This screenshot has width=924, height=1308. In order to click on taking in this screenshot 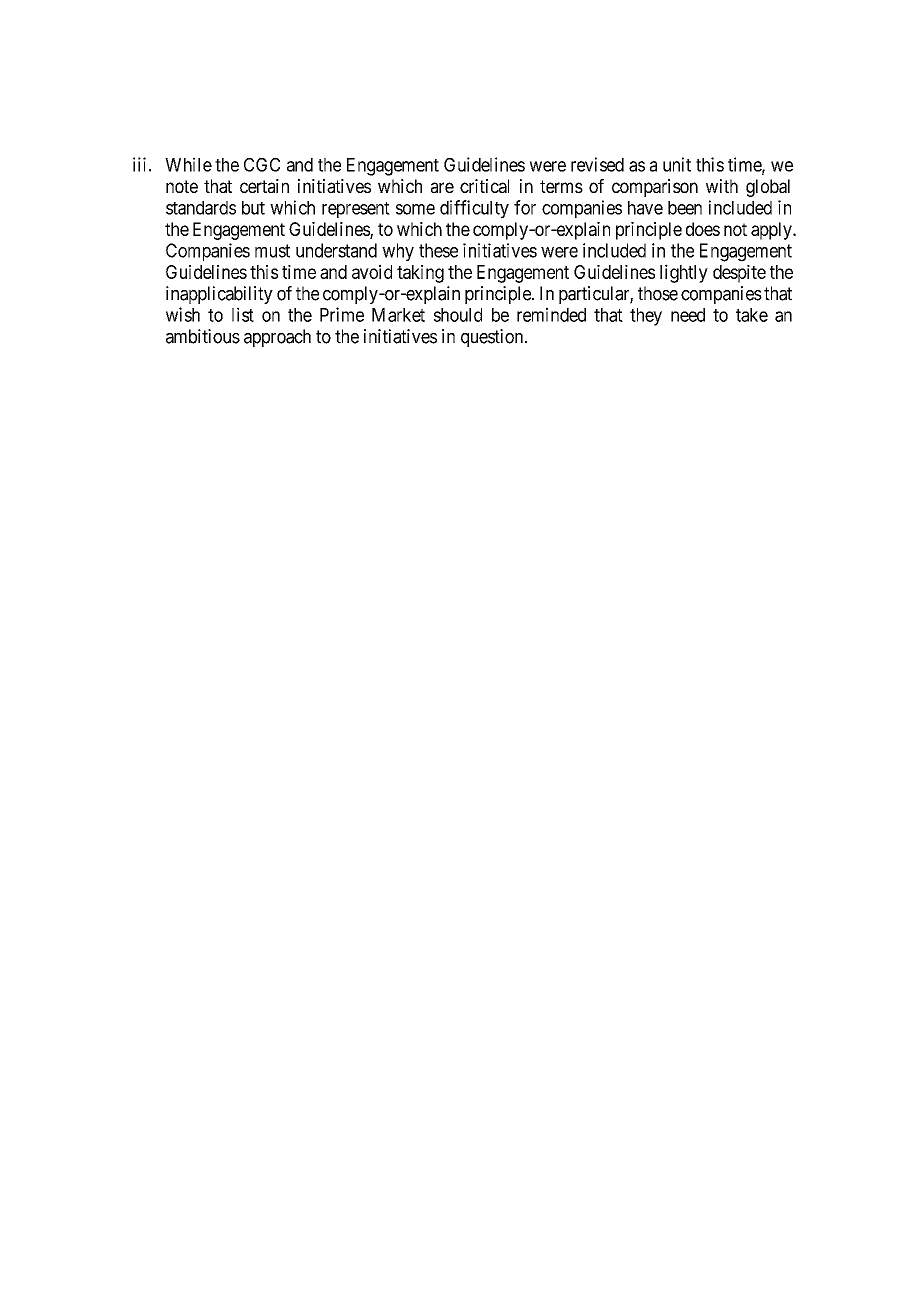, I will do `click(420, 274)`.
